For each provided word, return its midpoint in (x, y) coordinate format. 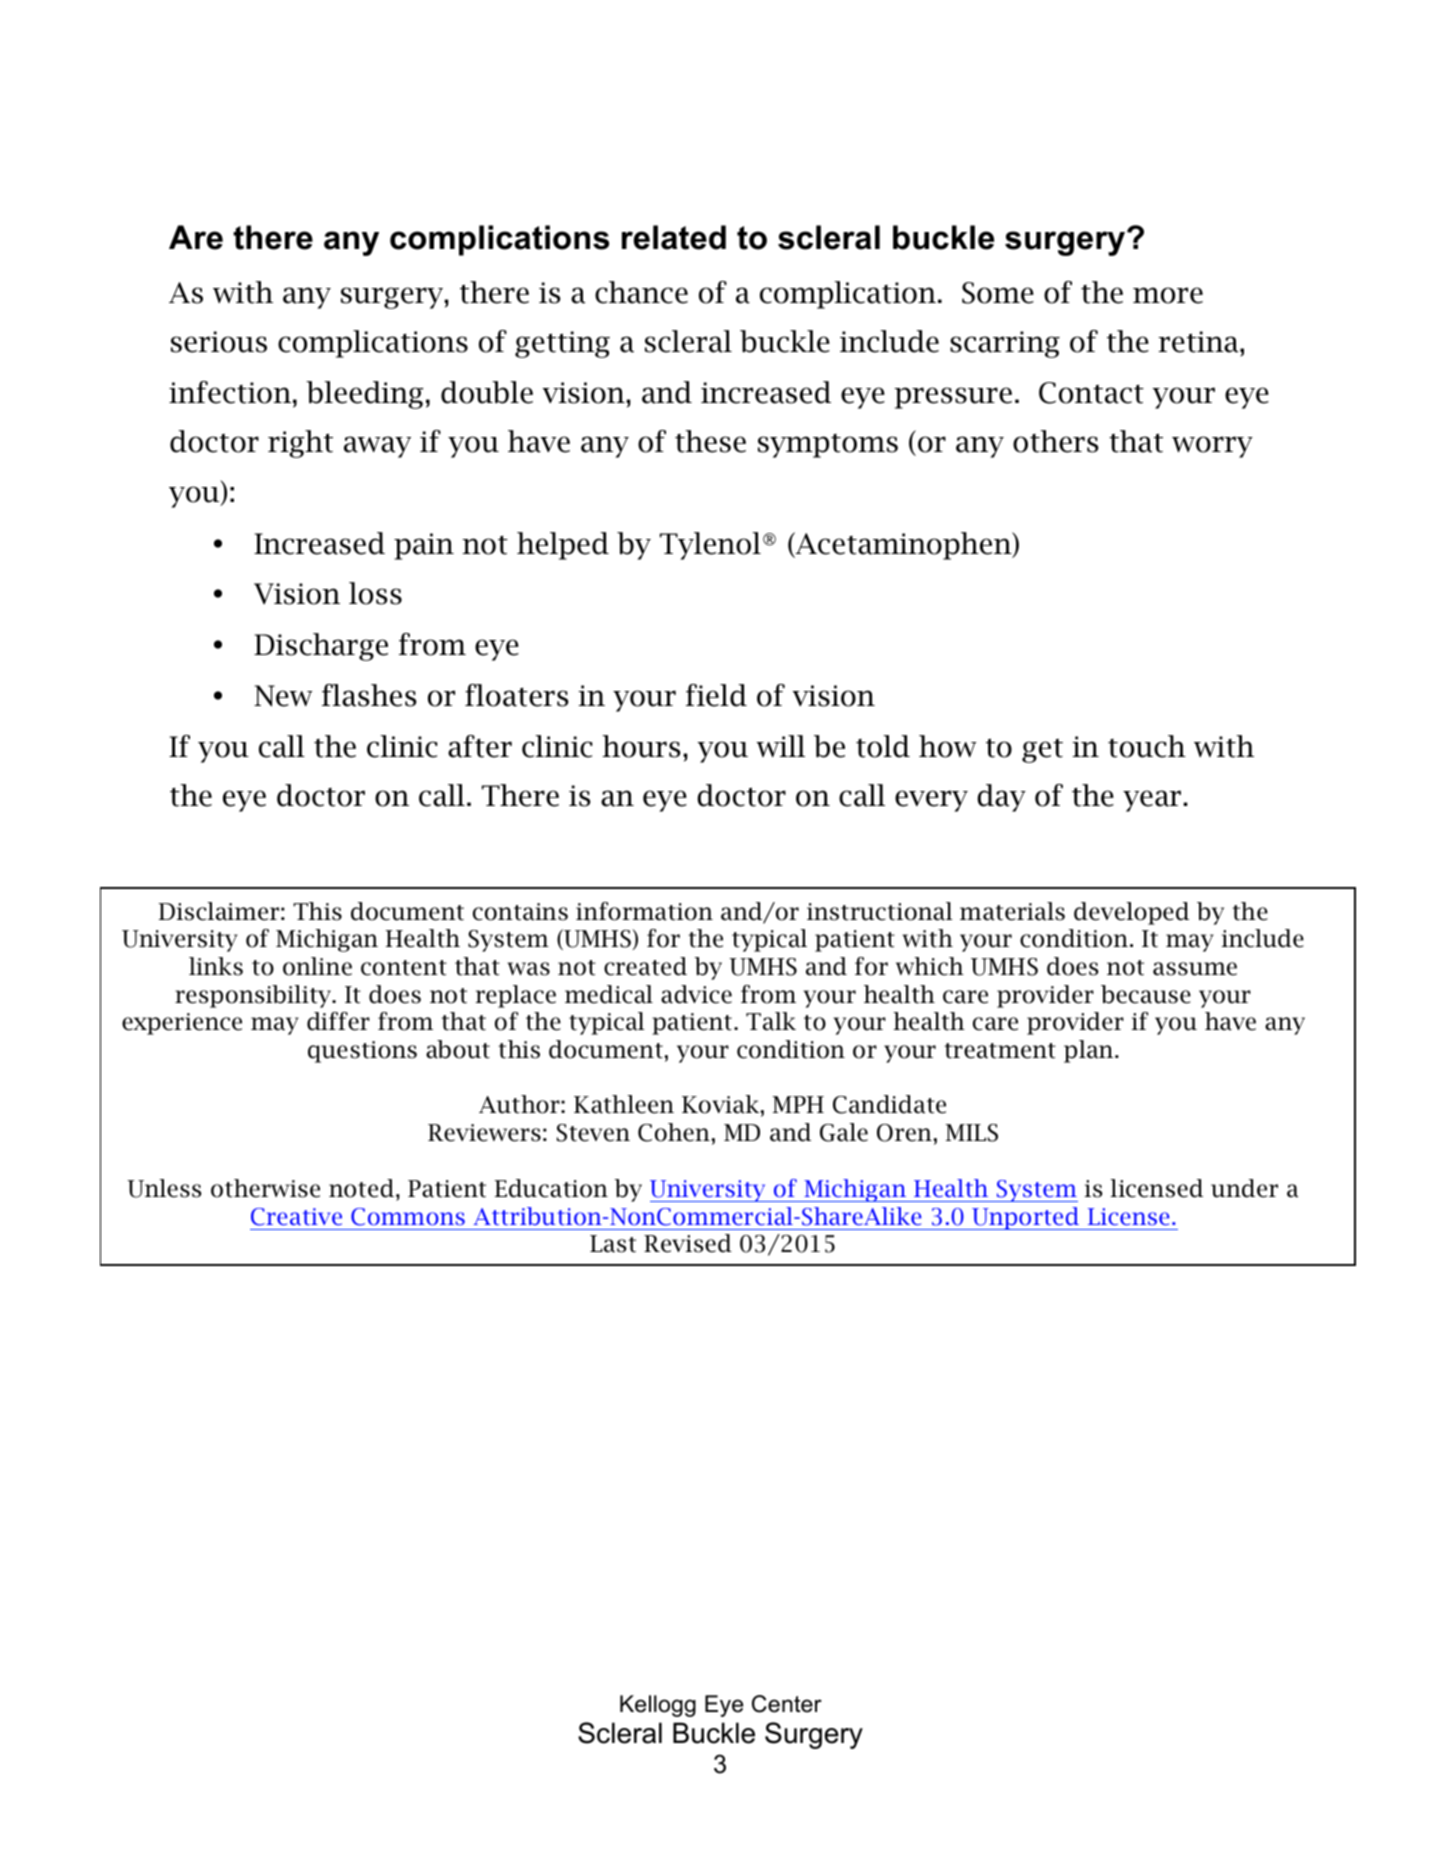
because (1146, 994)
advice (696, 994)
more (1168, 295)
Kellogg (658, 1706)
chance (641, 292)
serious (219, 342)
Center (787, 1704)
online (317, 966)
